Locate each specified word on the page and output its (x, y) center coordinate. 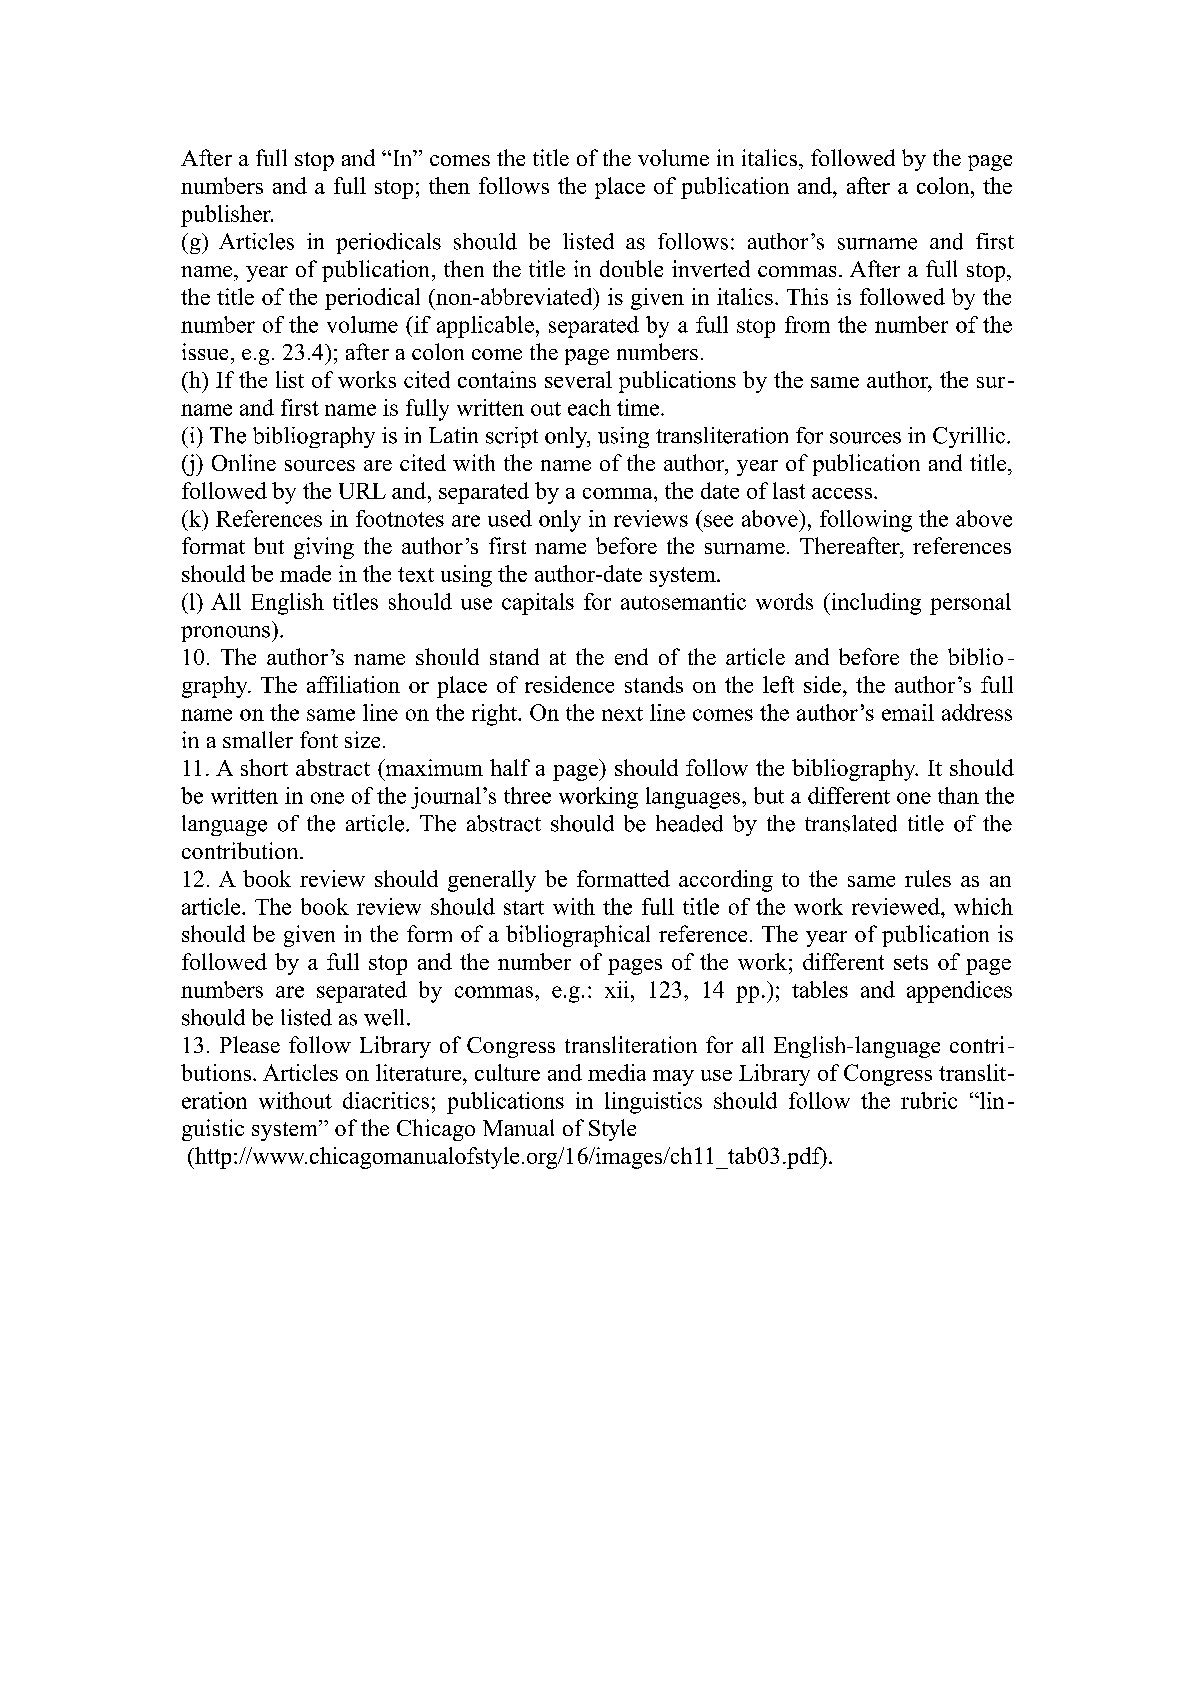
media (617, 1072)
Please (250, 1044)
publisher (227, 216)
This (807, 296)
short (264, 767)
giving (324, 548)
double (631, 268)
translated (851, 823)
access (842, 493)
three (527, 795)
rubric (929, 1100)
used (510, 518)
